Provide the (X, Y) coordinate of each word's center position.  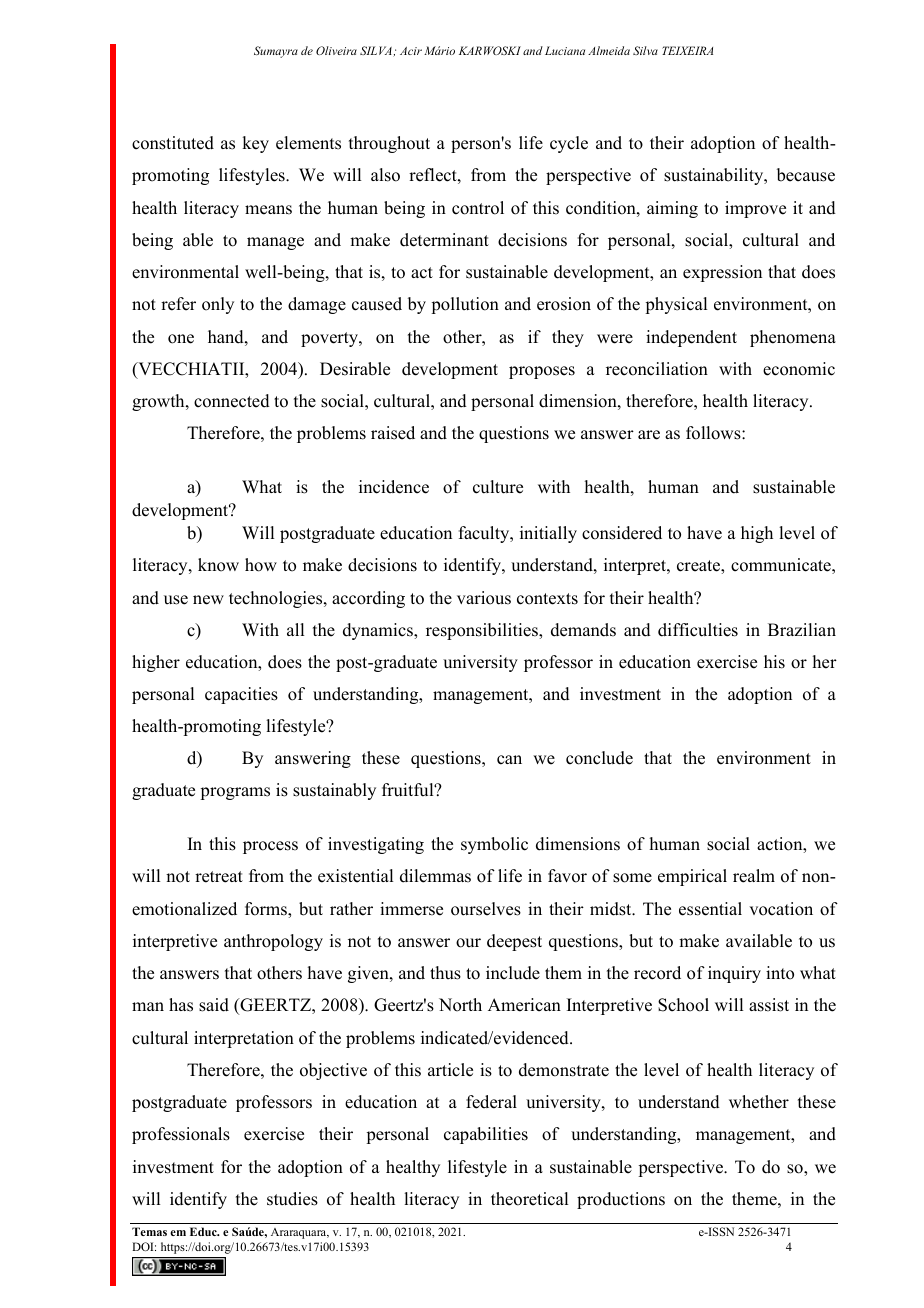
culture (498, 487)
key (255, 144)
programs (235, 793)
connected (232, 401)
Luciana (565, 50)
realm (754, 876)
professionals (181, 1135)
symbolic (494, 845)
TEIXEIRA (687, 50)
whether (759, 1102)
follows (714, 433)
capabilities (486, 1135)
